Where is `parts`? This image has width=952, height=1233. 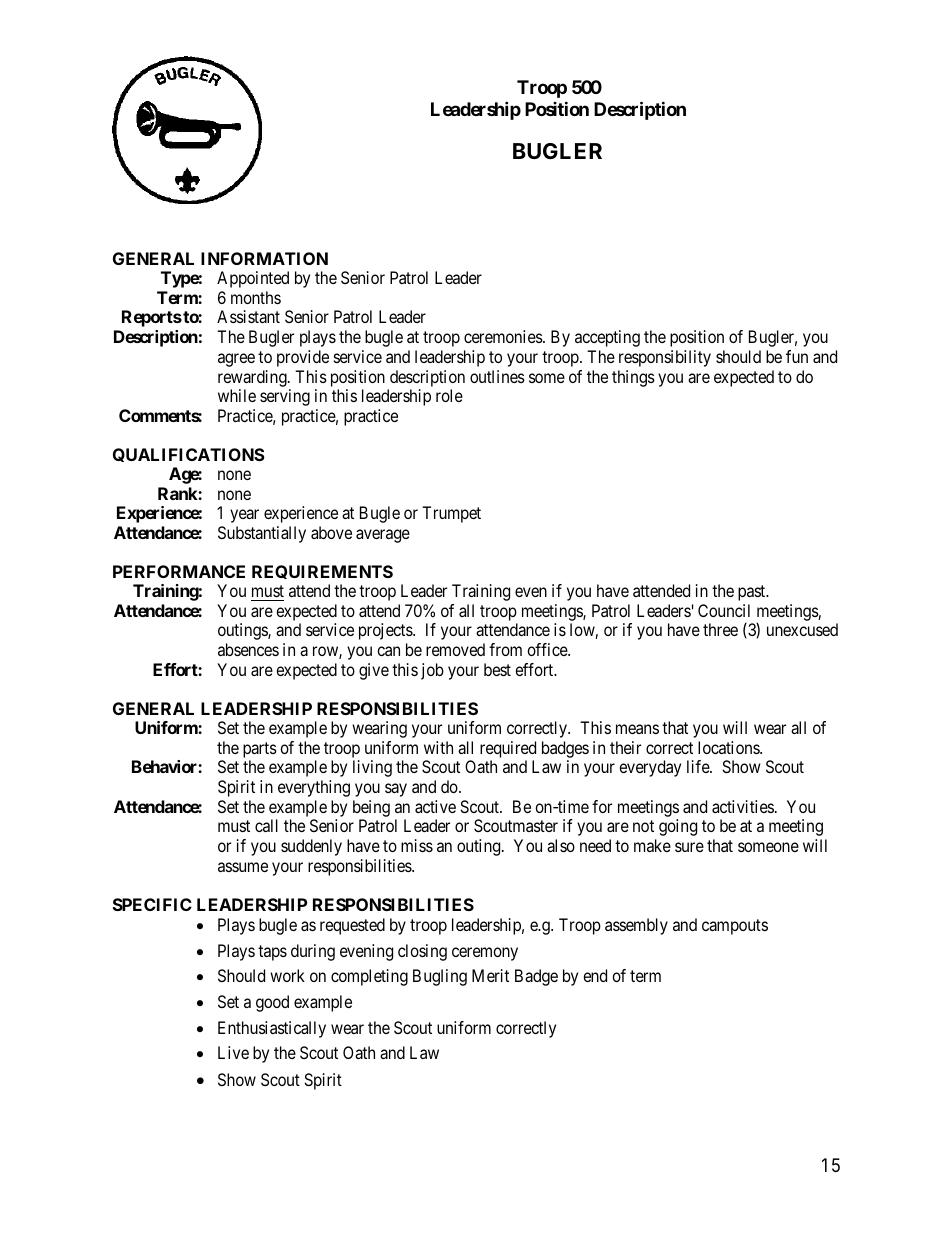 parts is located at coordinates (260, 750).
